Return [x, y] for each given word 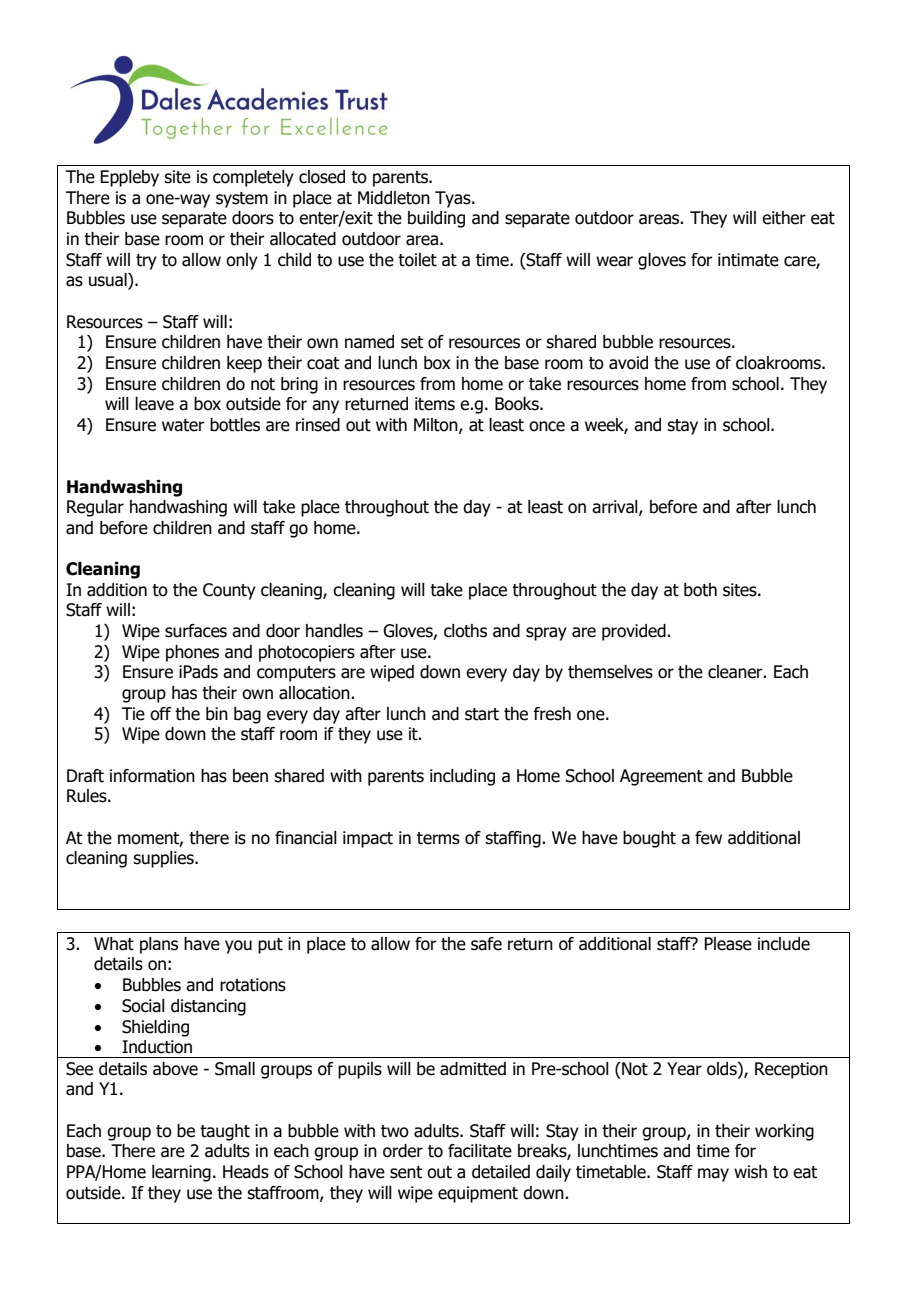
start [482, 714]
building [436, 219]
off [160, 714]
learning [181, 1173]
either [784, 218]
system [242, 200]
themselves [610, 672]
